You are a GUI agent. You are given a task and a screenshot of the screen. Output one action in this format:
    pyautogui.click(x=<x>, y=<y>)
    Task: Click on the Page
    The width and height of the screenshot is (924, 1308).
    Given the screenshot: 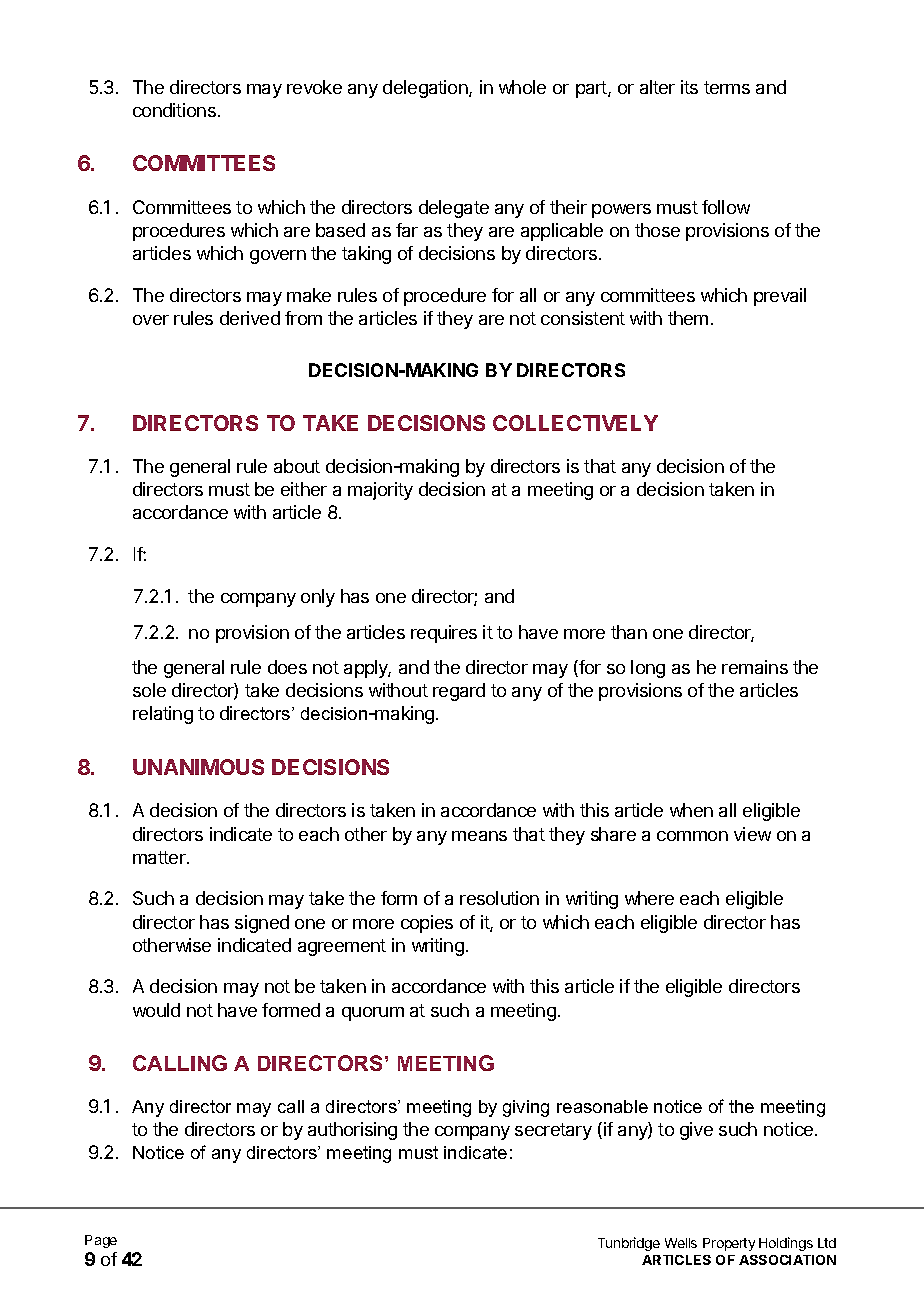 What is the action you would take?
    pyautogui.click(x=101, y=1241)
